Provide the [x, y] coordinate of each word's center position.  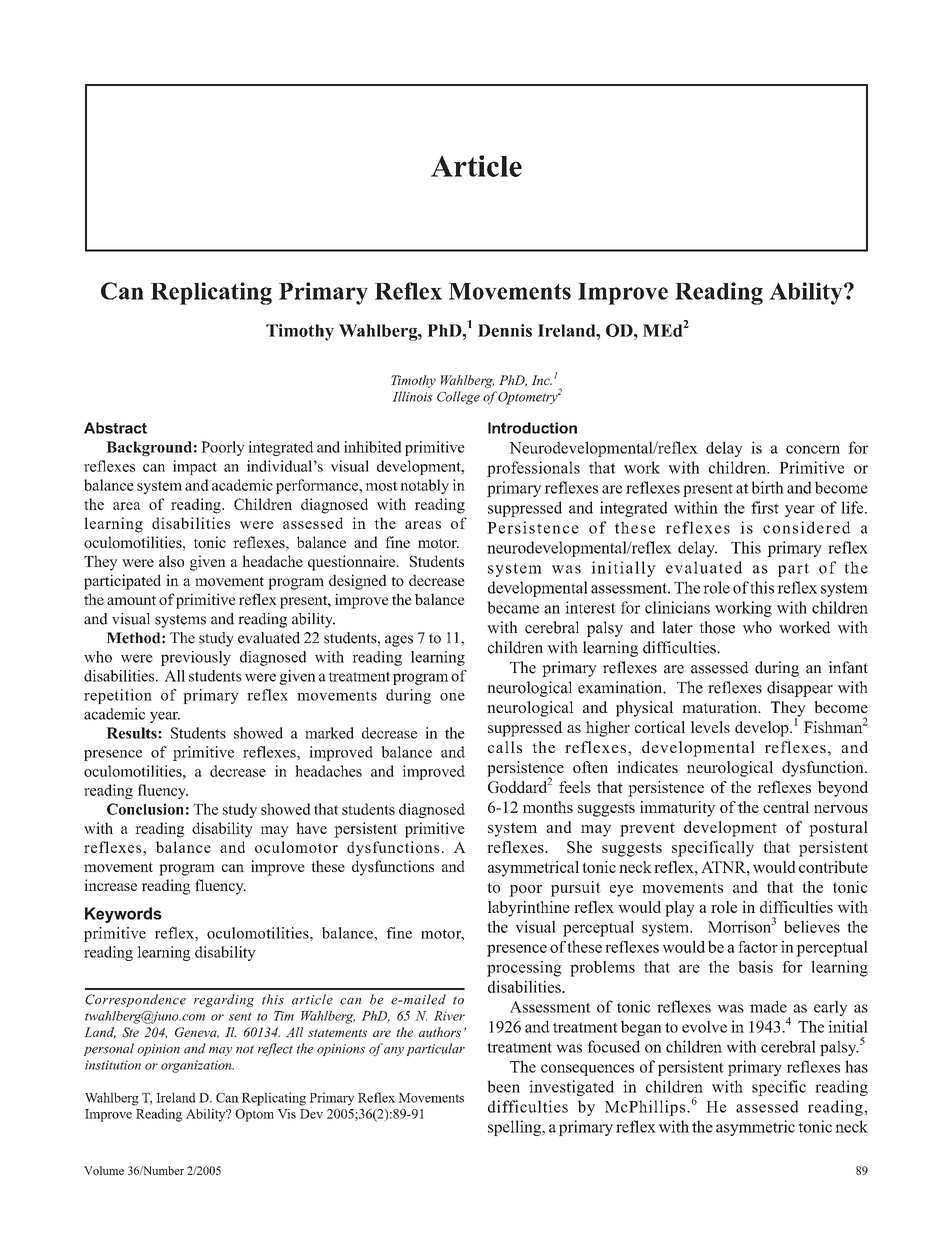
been [503, 1086]
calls [505, 747]
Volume [104, 1170]
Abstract [115, 428]
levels [710, 727]
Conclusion [145, 809]
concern [813, 449]
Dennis [505, 330]
